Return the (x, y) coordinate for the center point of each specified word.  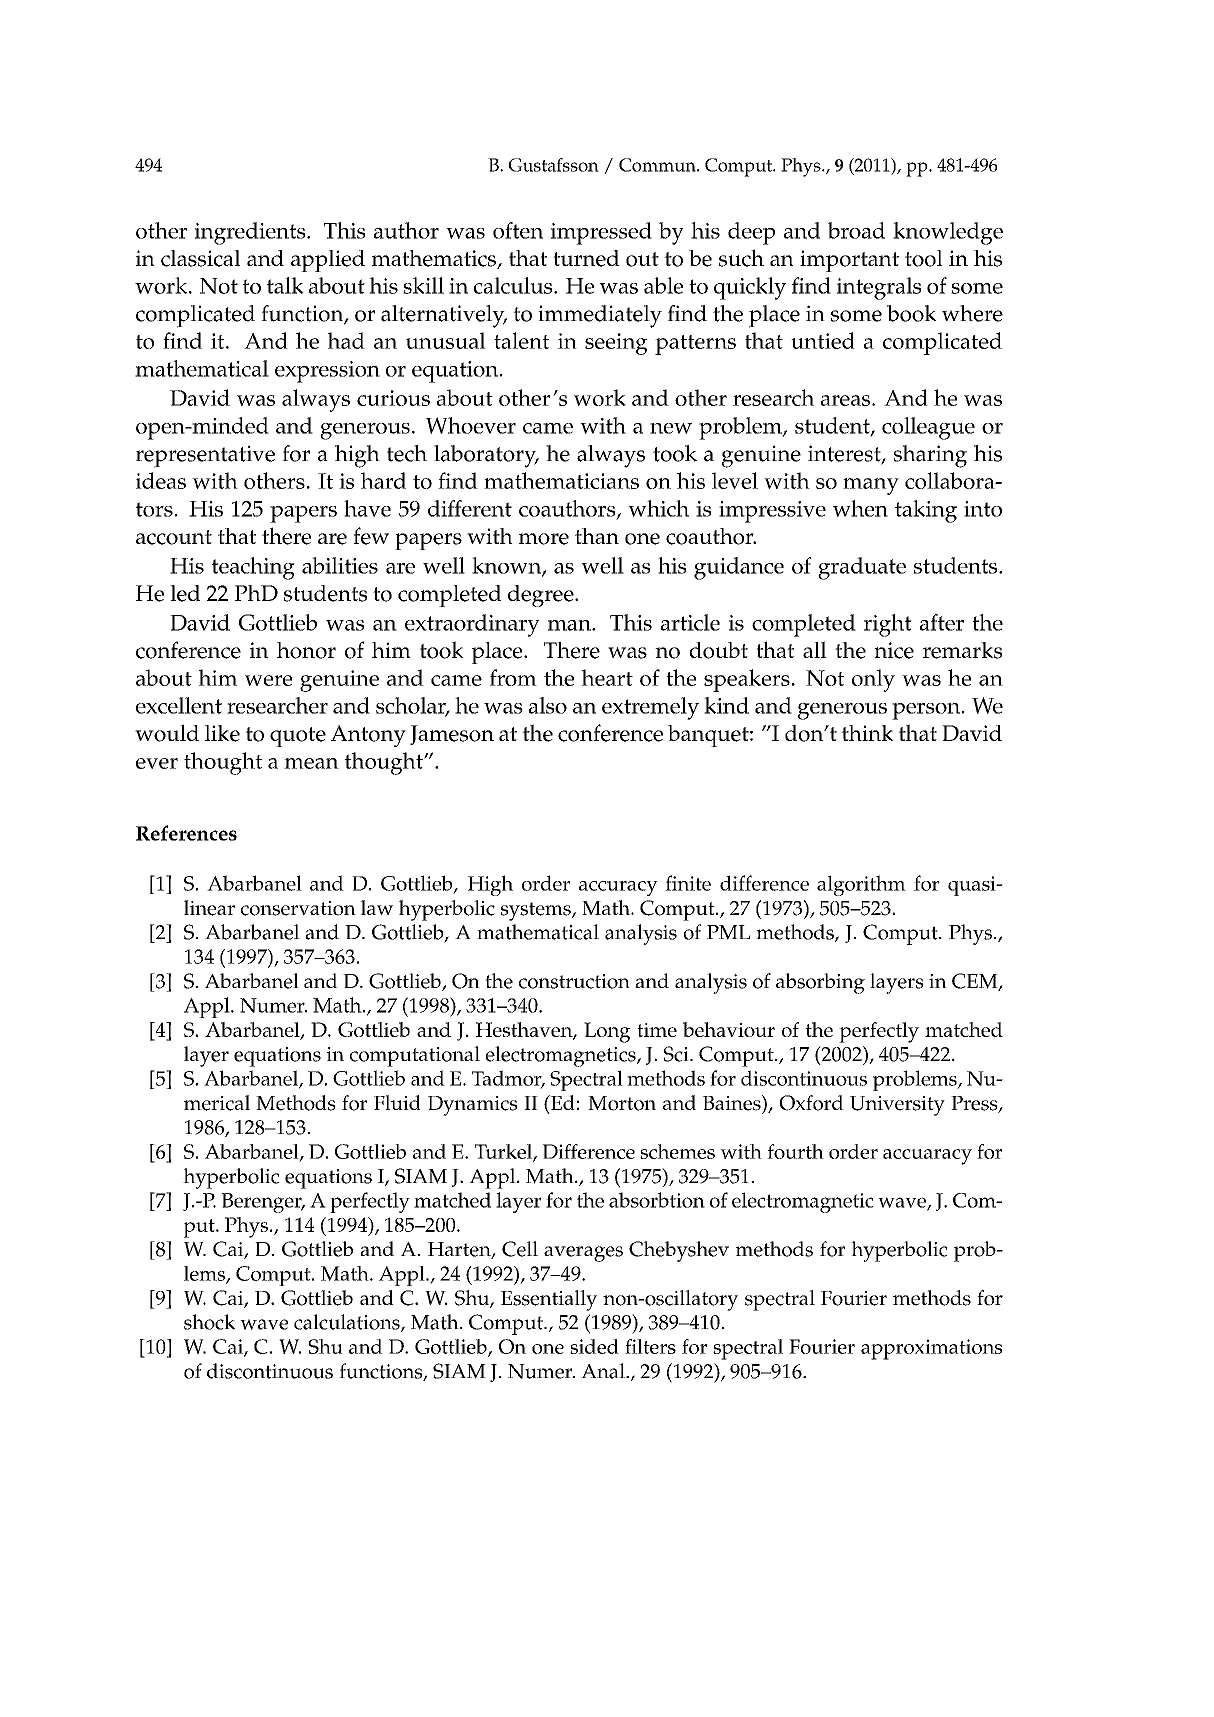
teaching (253, 568)
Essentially (549, 1300)
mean (311, 763)
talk (285, 285)
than (597, 536)
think (868, 733)
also (548, 705)
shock (209, 1322)
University (897, 1106)
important (849, 261)
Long (607, 1032)
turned (586, 258)
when (860, 508)
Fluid (397, 1102)
